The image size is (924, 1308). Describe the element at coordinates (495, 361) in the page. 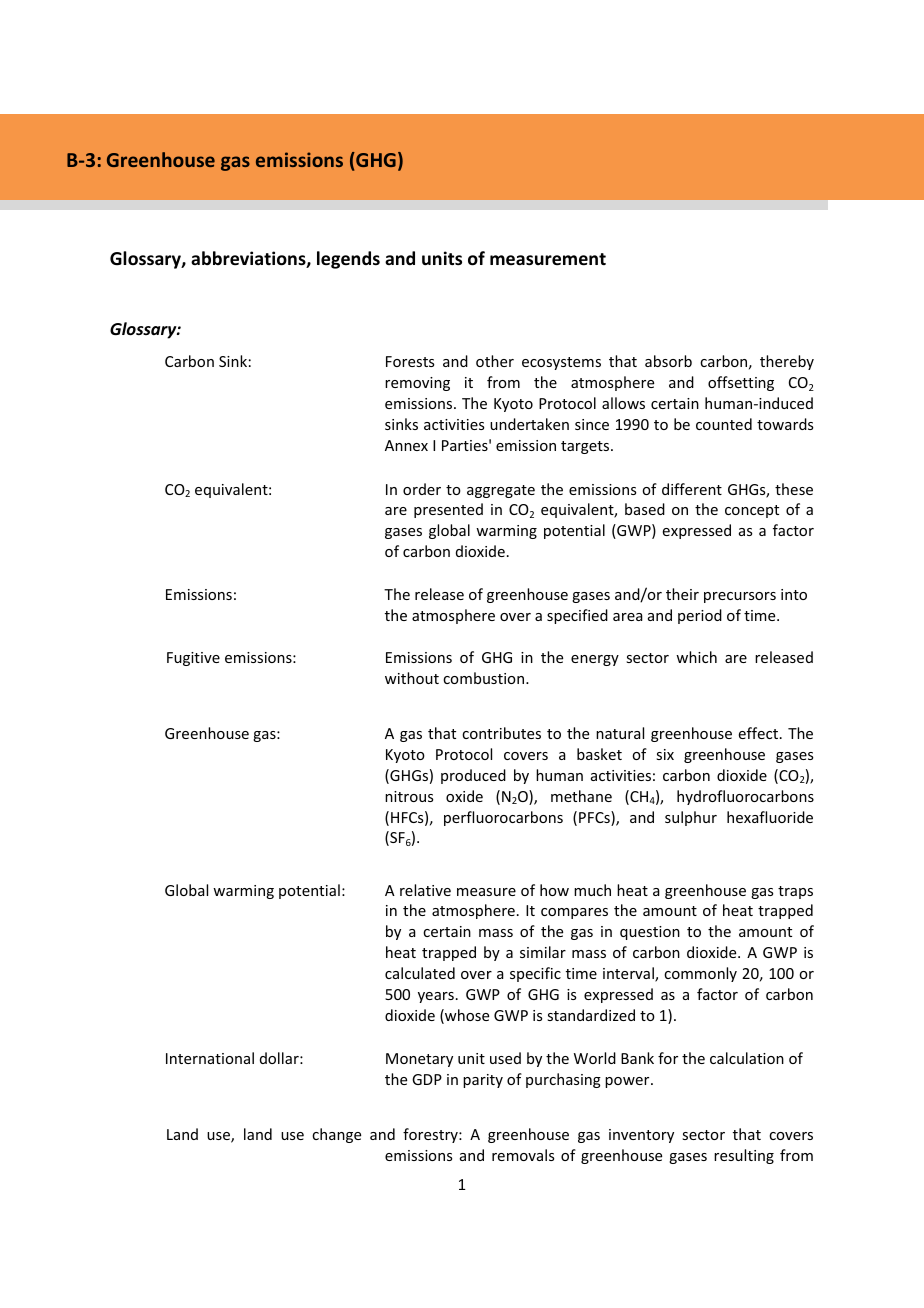

I see `other` at that location.
